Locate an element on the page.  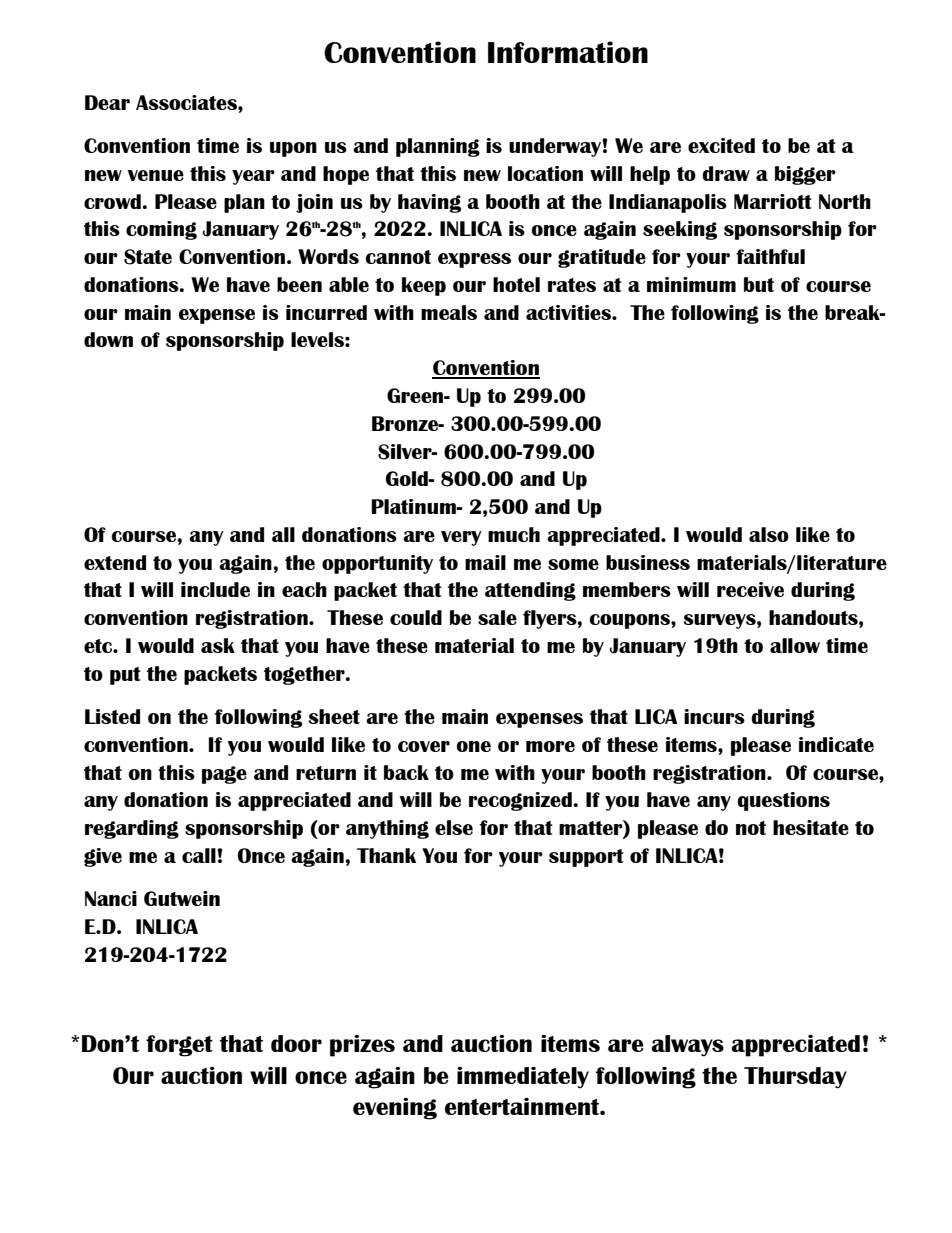
questions is located at coordinates (783, 801).
